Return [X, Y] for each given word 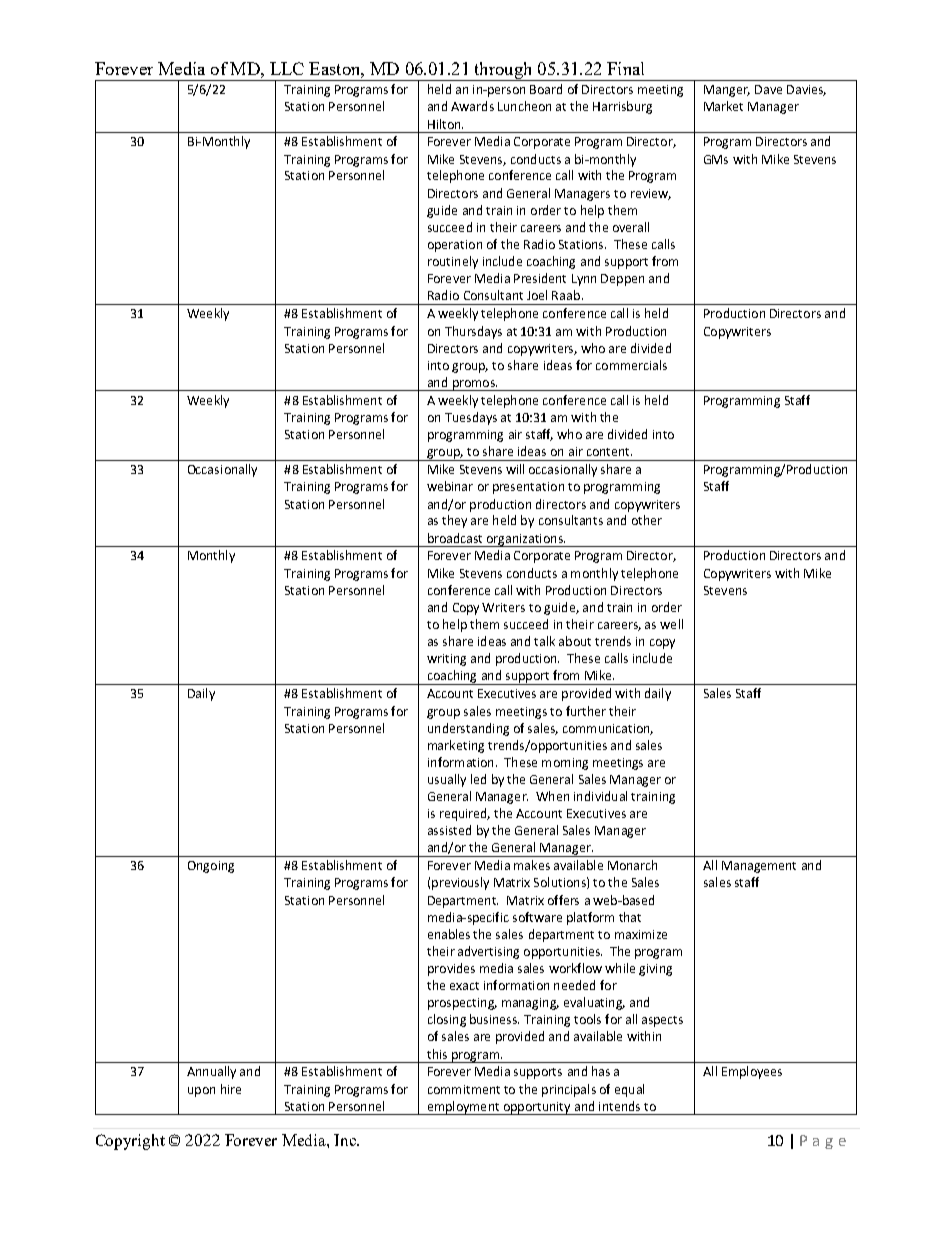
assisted [449, 830]
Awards [472, 106]
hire [231, 1089]
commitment [464, 1089]
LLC [287, 68]
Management [759, 867]
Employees [752, 1072]
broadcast [455, 538]
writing [446, 660]
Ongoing [211, 867]
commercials [631, 365]
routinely [453, 262]
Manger [727, 91]
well [671, 624]
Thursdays [473, 332]
